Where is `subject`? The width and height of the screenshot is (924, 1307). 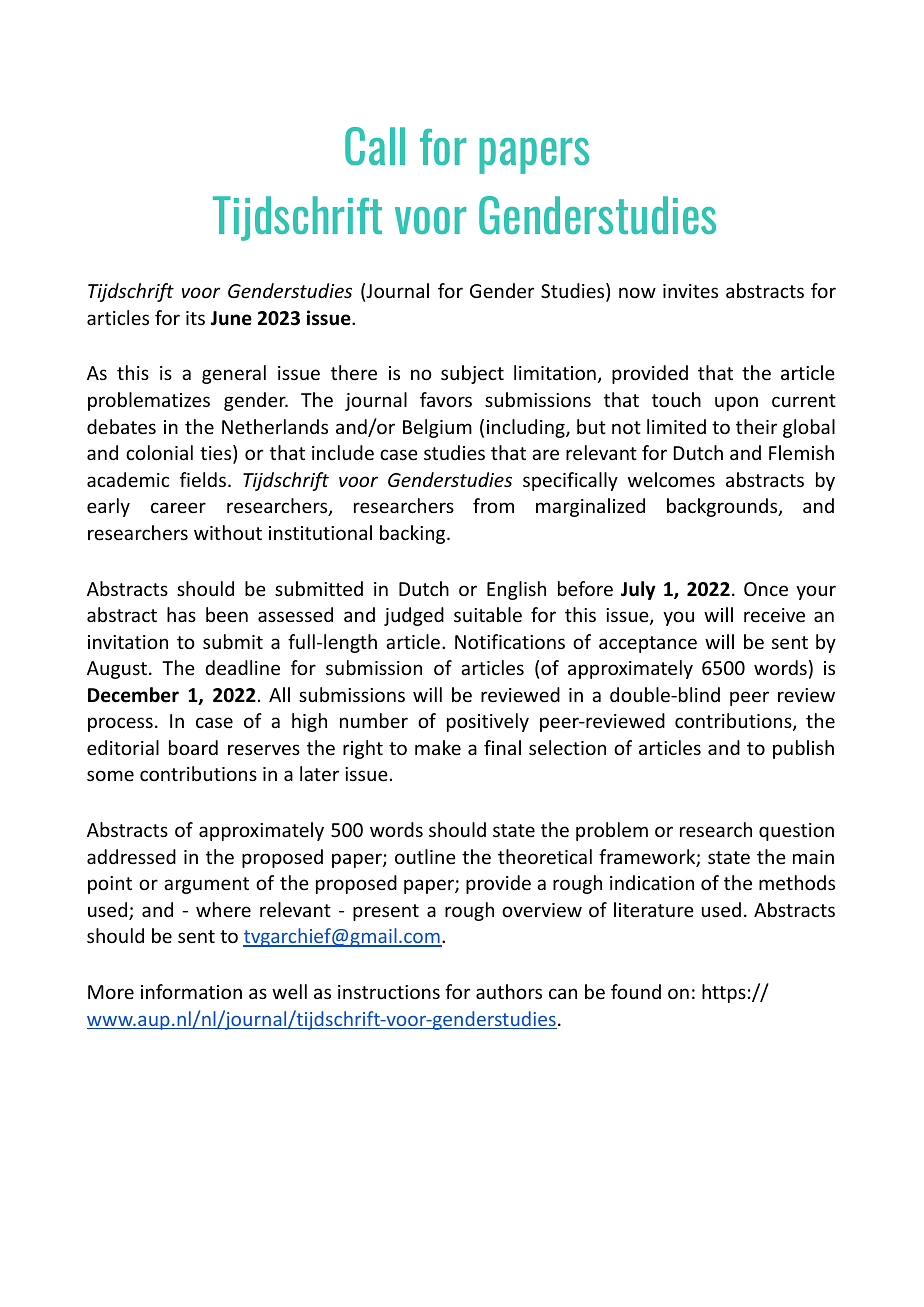
subject is located at coordinates (472, 374).
